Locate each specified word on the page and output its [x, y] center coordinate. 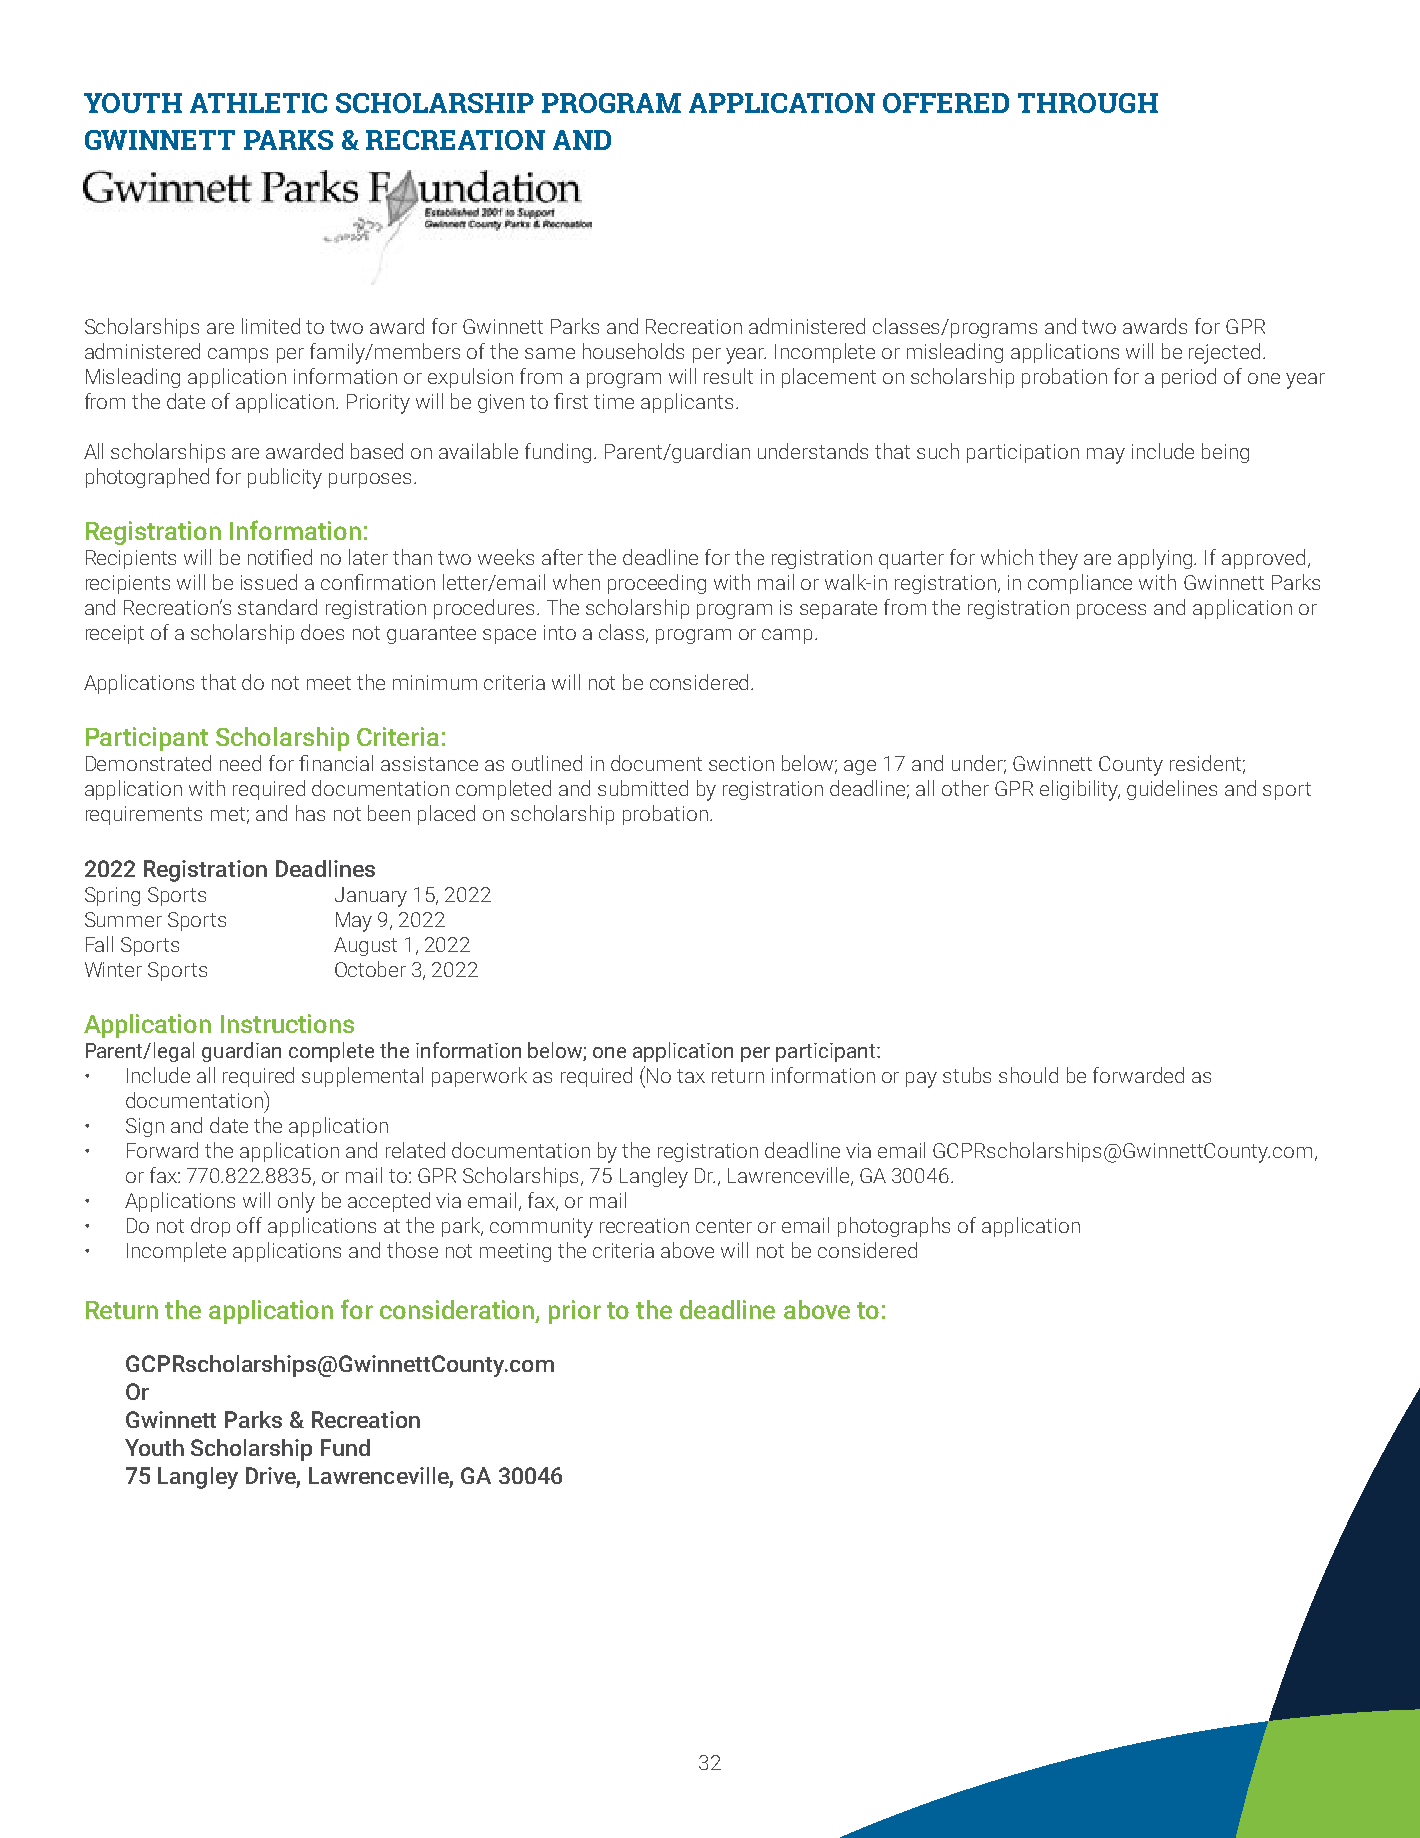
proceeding [657, 584]
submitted [643, 788]
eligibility [1080, 790]
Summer [123, 919]
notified [280, 557]
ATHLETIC [258, 103]
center [724, 1226]
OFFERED [946, 103]
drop [210, 1227]
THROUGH [1088, 103]
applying [1156, 559]
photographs [894, 1227]
